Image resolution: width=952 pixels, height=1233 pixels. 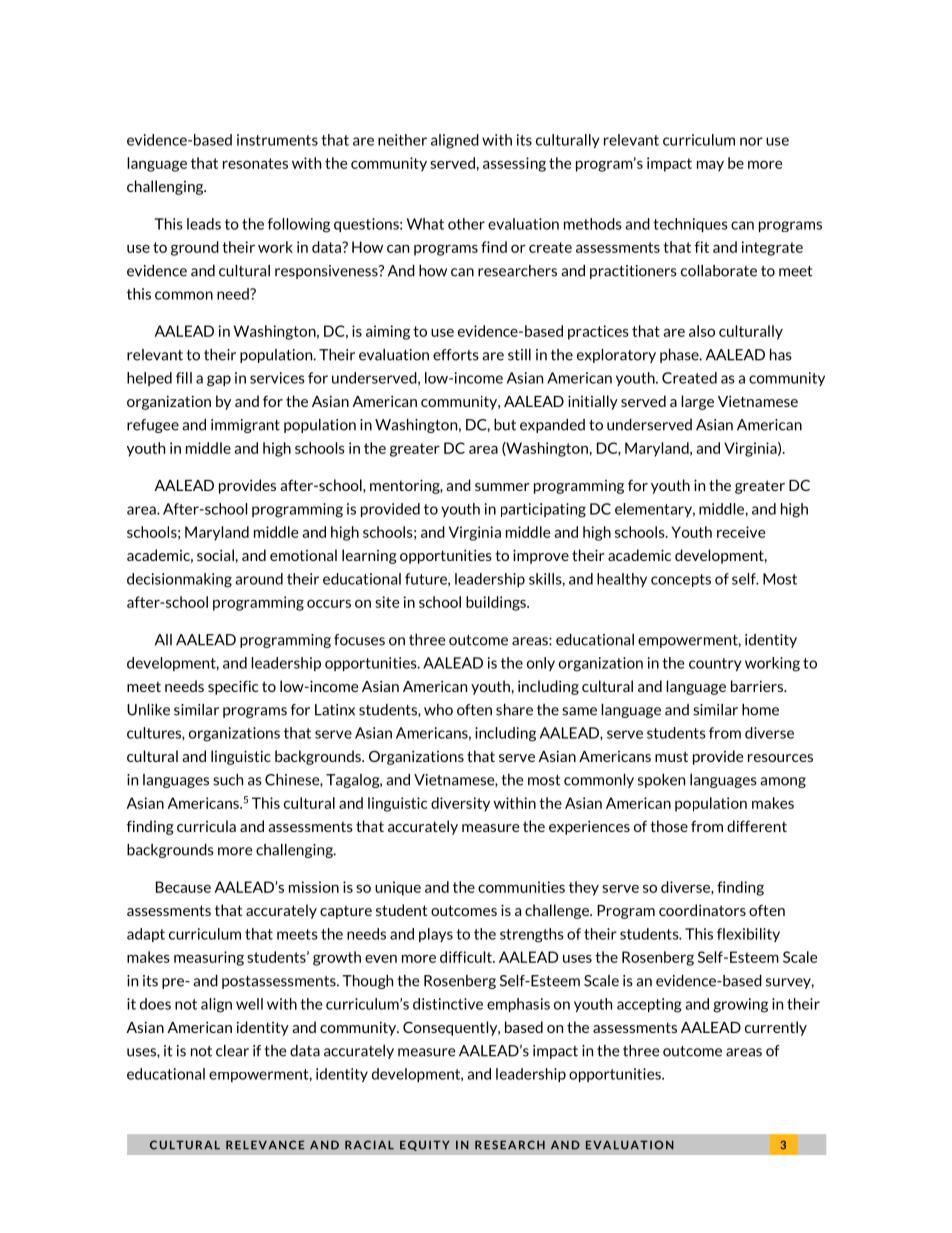 I want to click on well, so click(x=249, y=1004).
